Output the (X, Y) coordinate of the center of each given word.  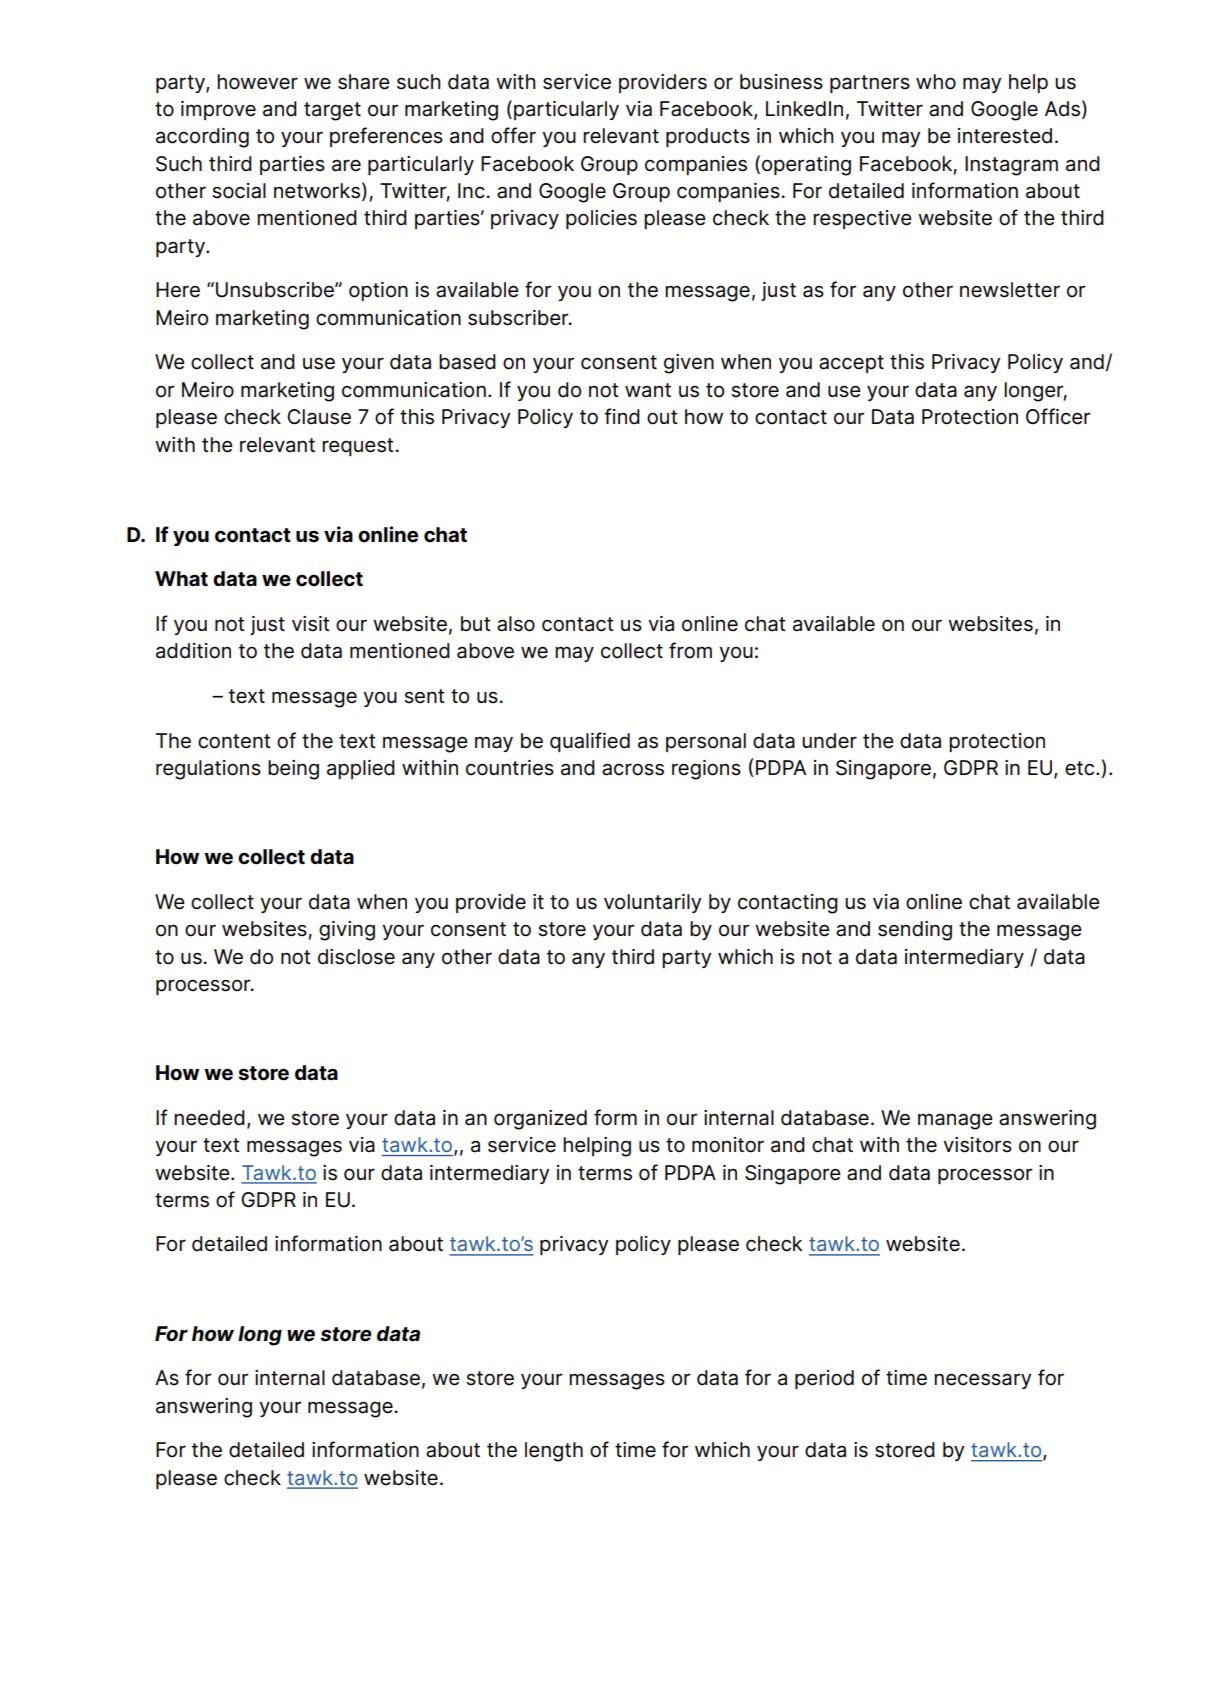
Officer (1058, 416)
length (554, 1452)
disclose (356, 957)
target (332, 111)
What (181, 578)
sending (915, 931)
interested (1005, 136)
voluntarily (652, 903)
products (708, 137)
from (690, 650)
